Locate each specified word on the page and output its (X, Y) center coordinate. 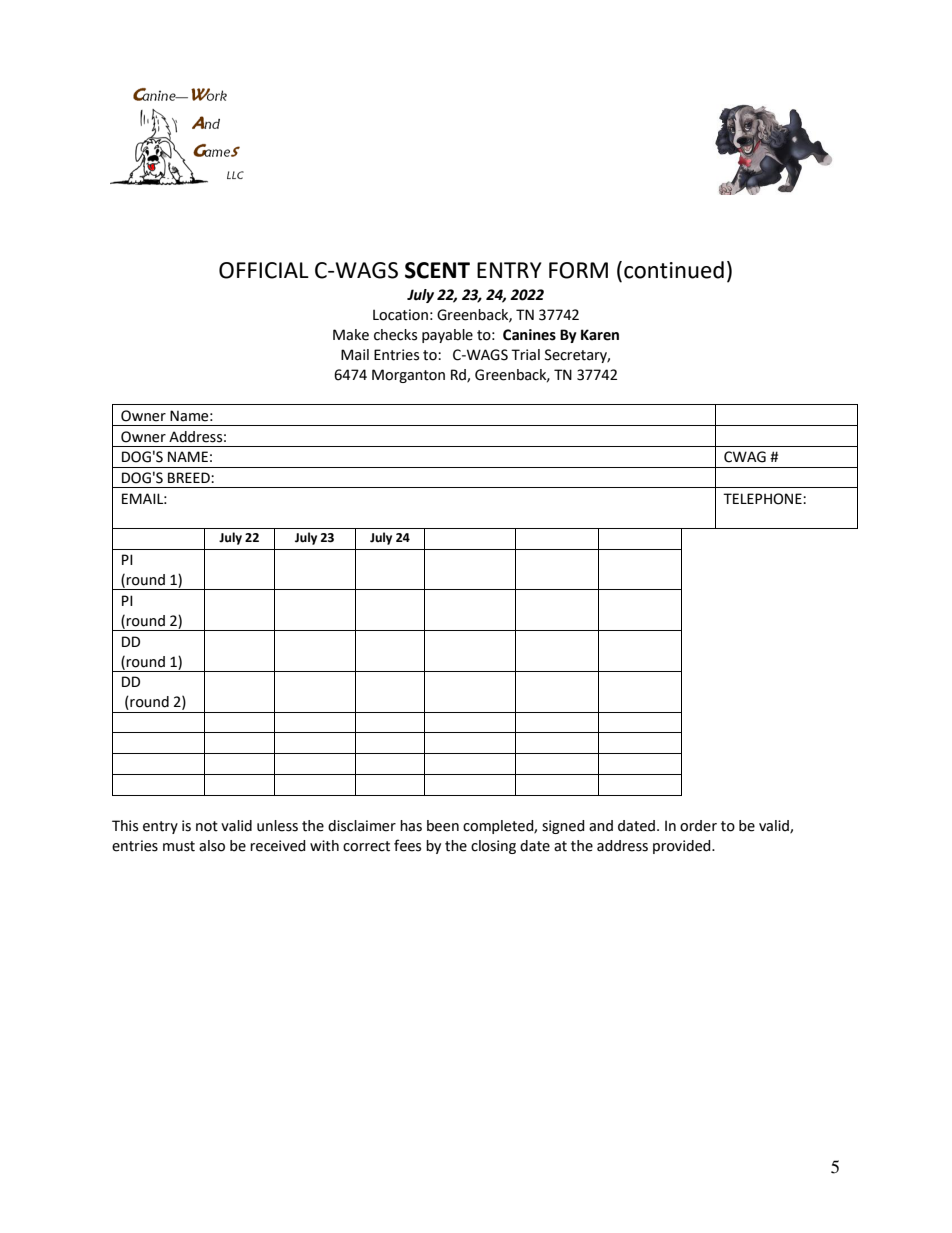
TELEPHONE (763, 499)
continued (674, 270)
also (212, 846)
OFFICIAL (264, 270)
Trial (525, 355)
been (443, 826)
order (698, 826)
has (411, 826)
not (207, 826)
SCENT (437, 270)
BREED (190, 477)
